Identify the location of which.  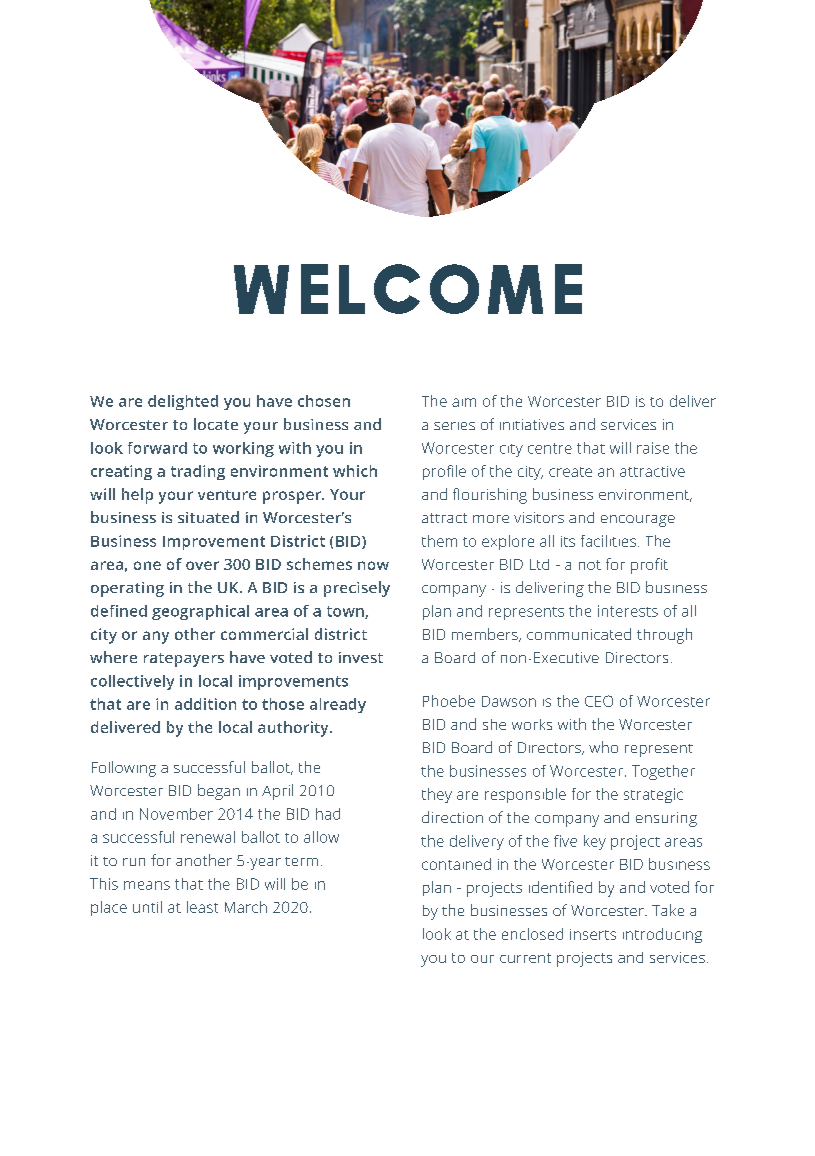
(355, 471).
